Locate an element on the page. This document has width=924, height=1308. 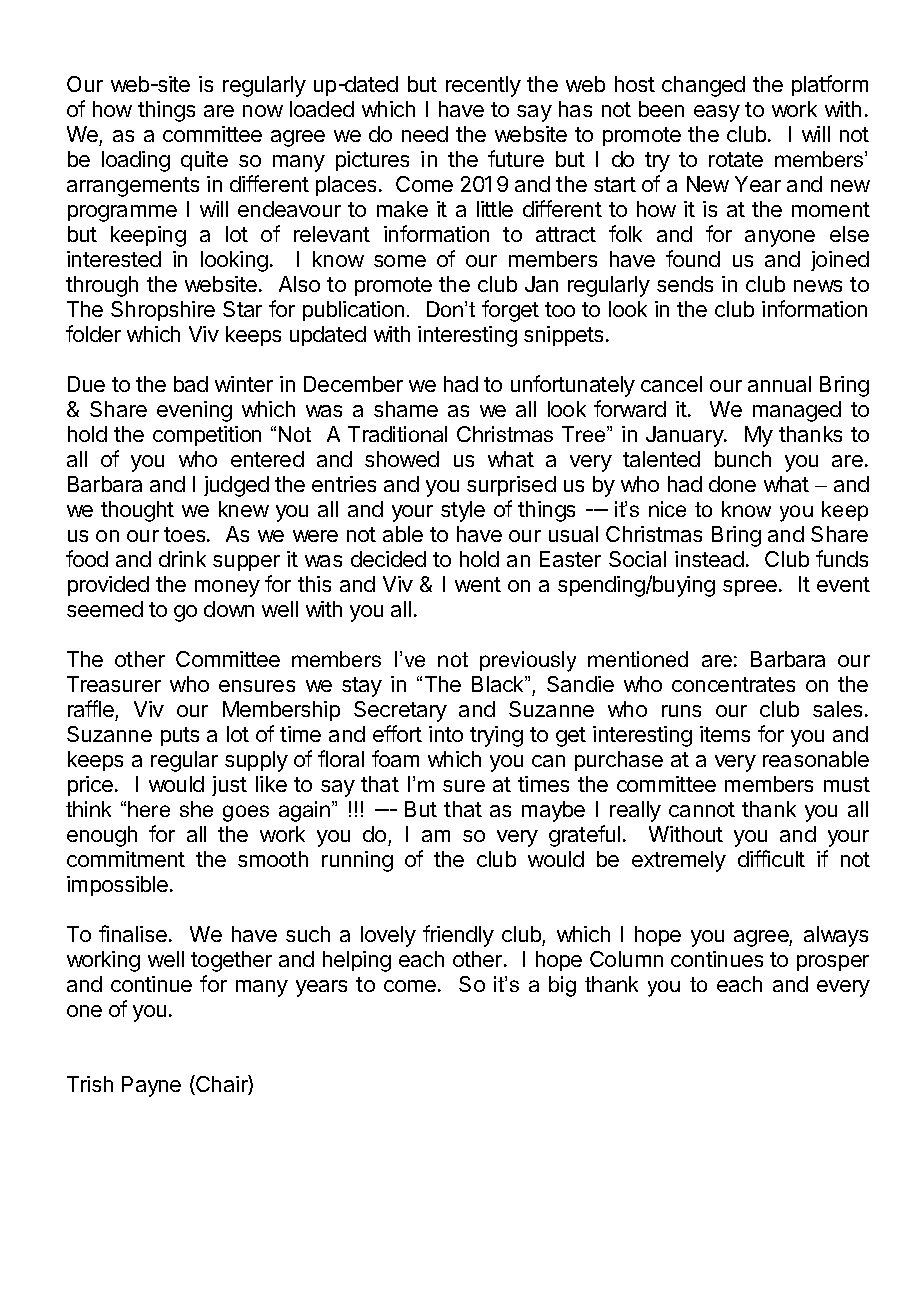
big is located at coordinates (562, 986).
